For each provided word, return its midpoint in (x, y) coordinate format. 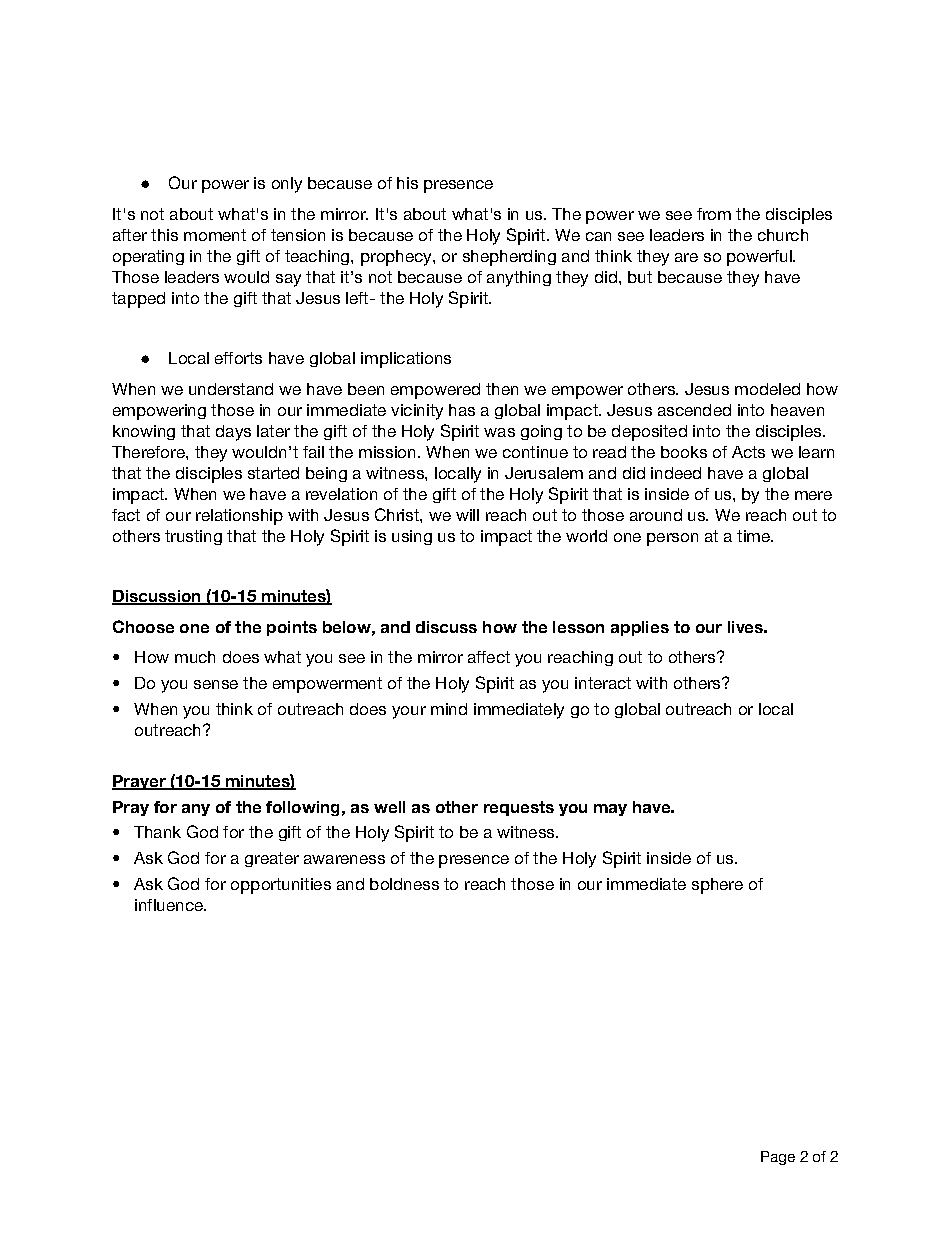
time (754, 536)
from (714, 214)
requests (519, 808)
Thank (157, 832)
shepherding (509, 258)
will (467, 515)
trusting (193, 537)
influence (170, 905)
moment (215, 235)
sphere (717, 886)
